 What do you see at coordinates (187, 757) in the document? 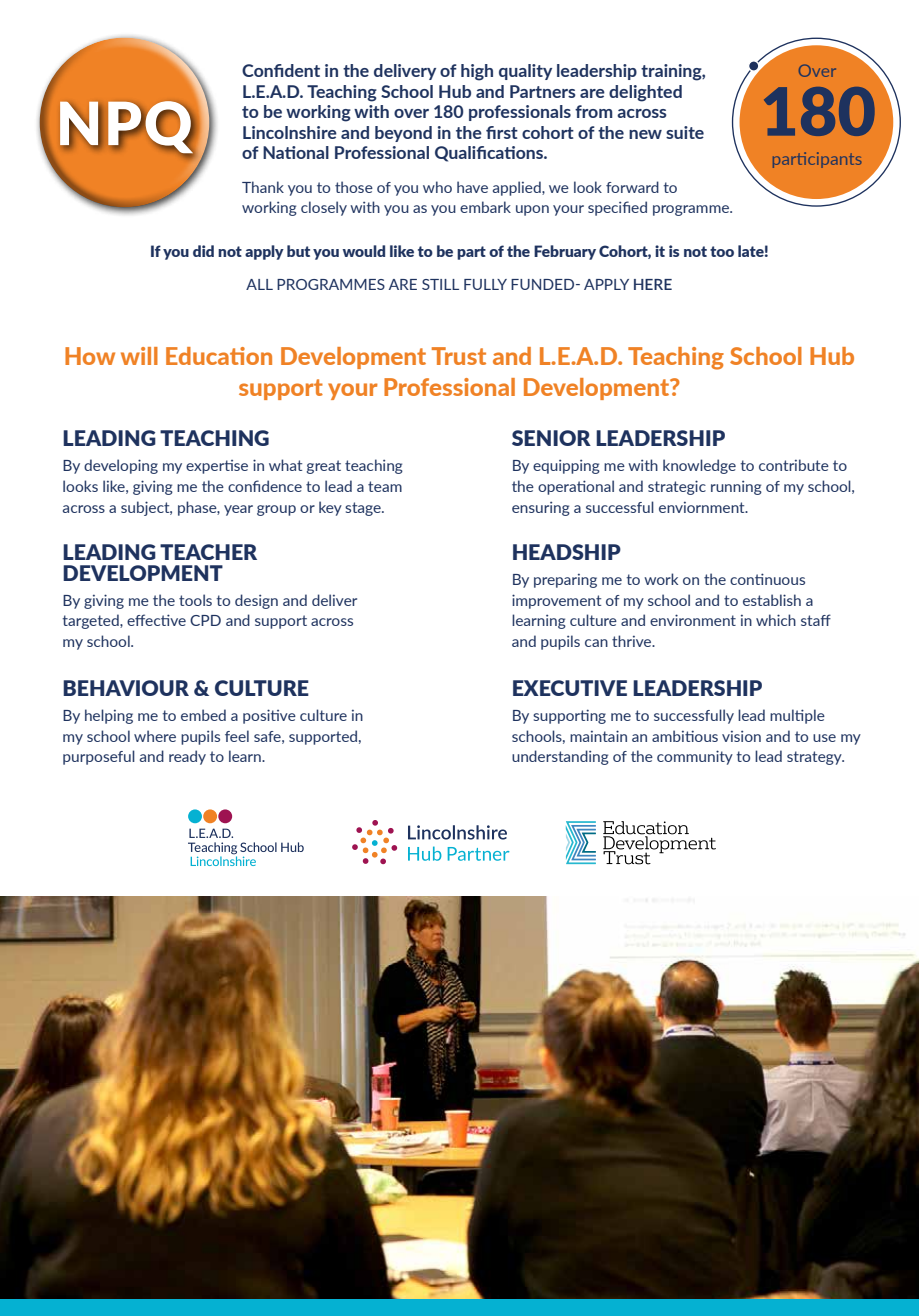
I see `ready` at bounding box center [187, 757].
